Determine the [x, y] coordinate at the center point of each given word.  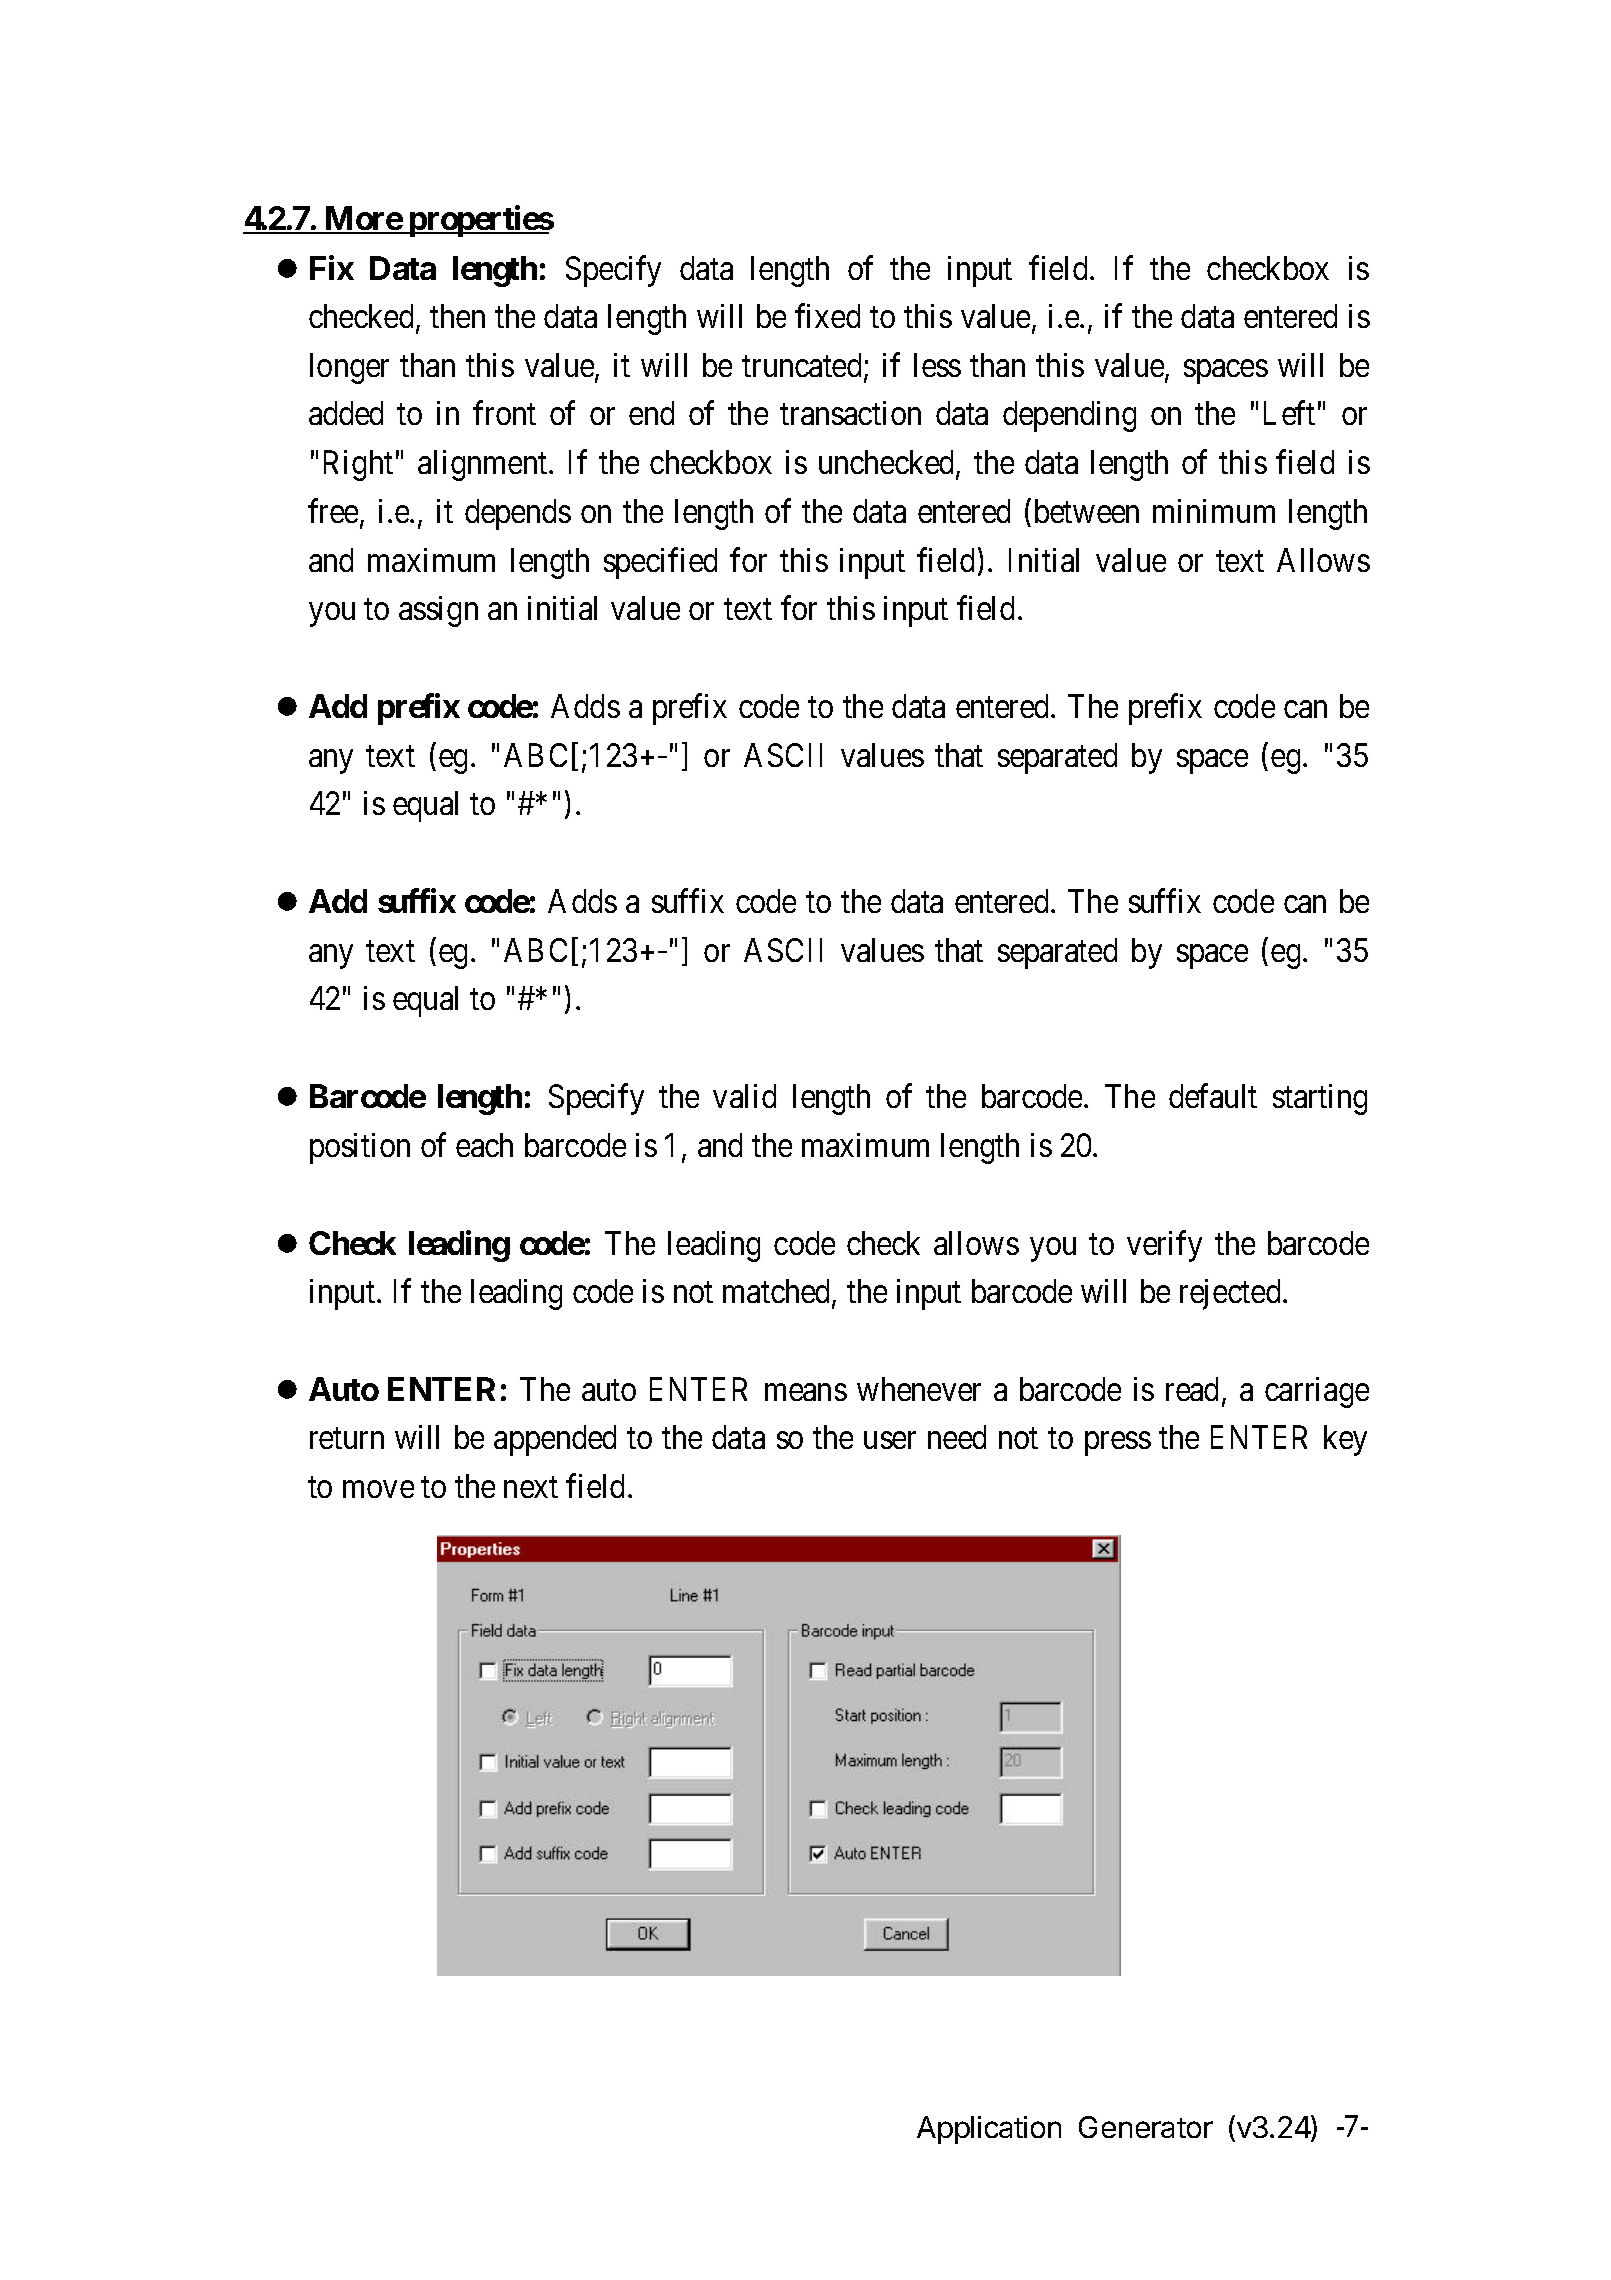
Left [1289, 413]
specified [660, 563]
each [484, 1145]
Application [989, 2130]
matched [778, 1292]
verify [1164, 1246]
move [378, 1489]
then [457, 316]
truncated [803, 366]
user [890, 1440]
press [1118, 1444]
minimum [1214, 511]
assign [438, 611]
